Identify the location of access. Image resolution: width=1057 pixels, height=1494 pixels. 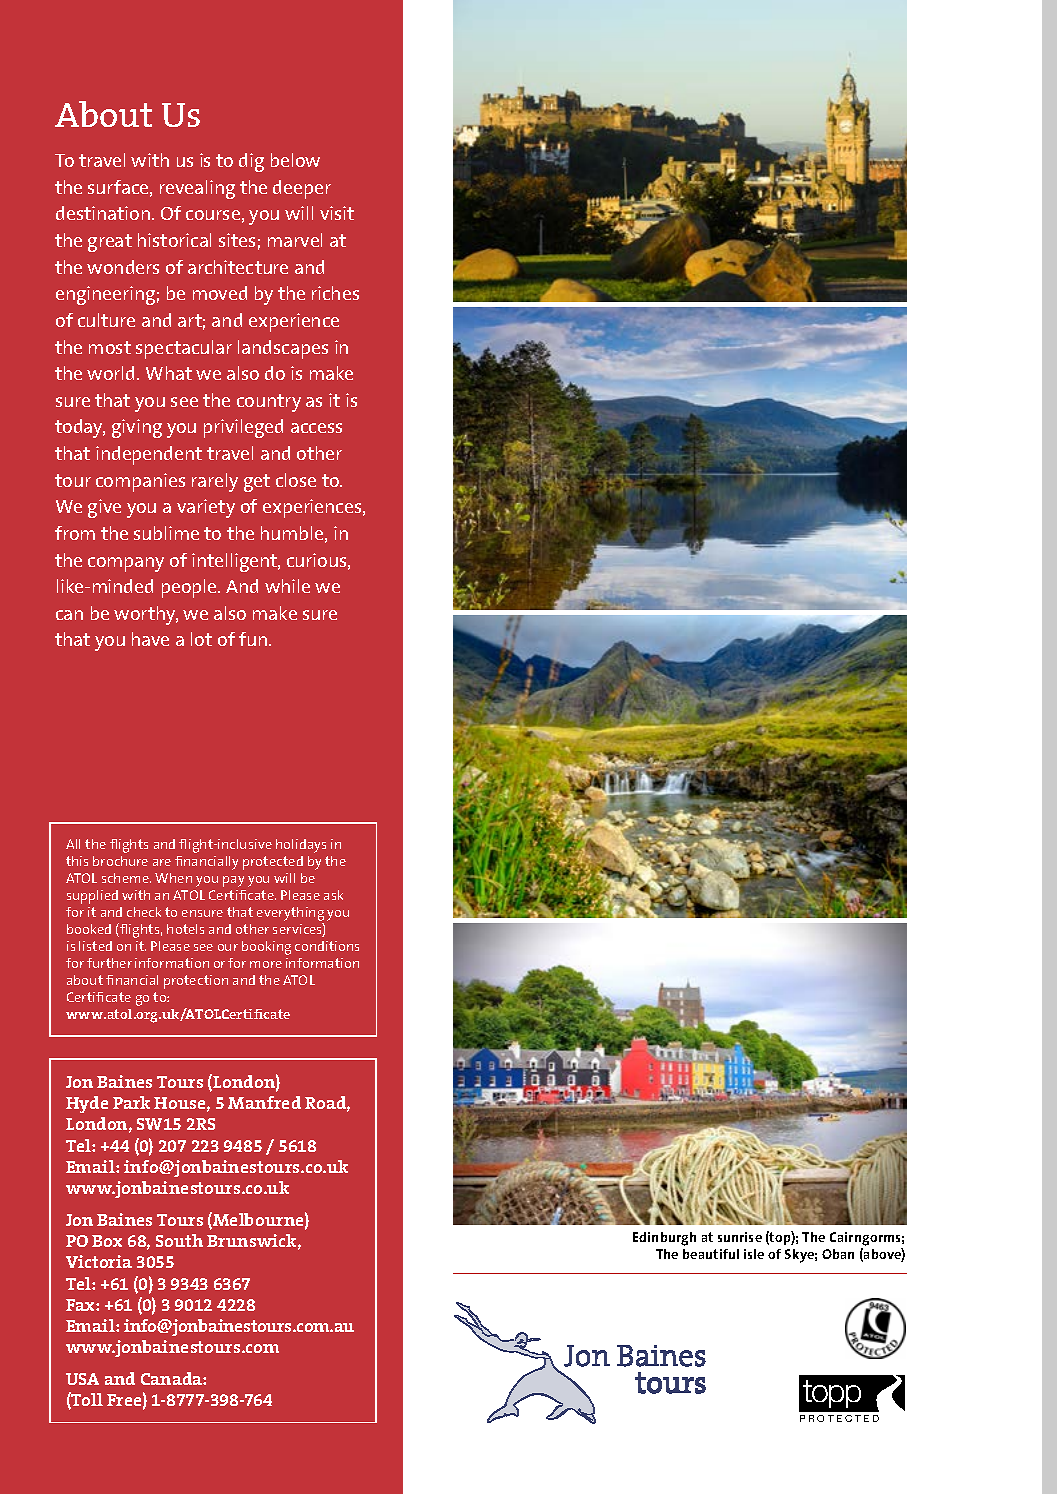
(316, 428).
